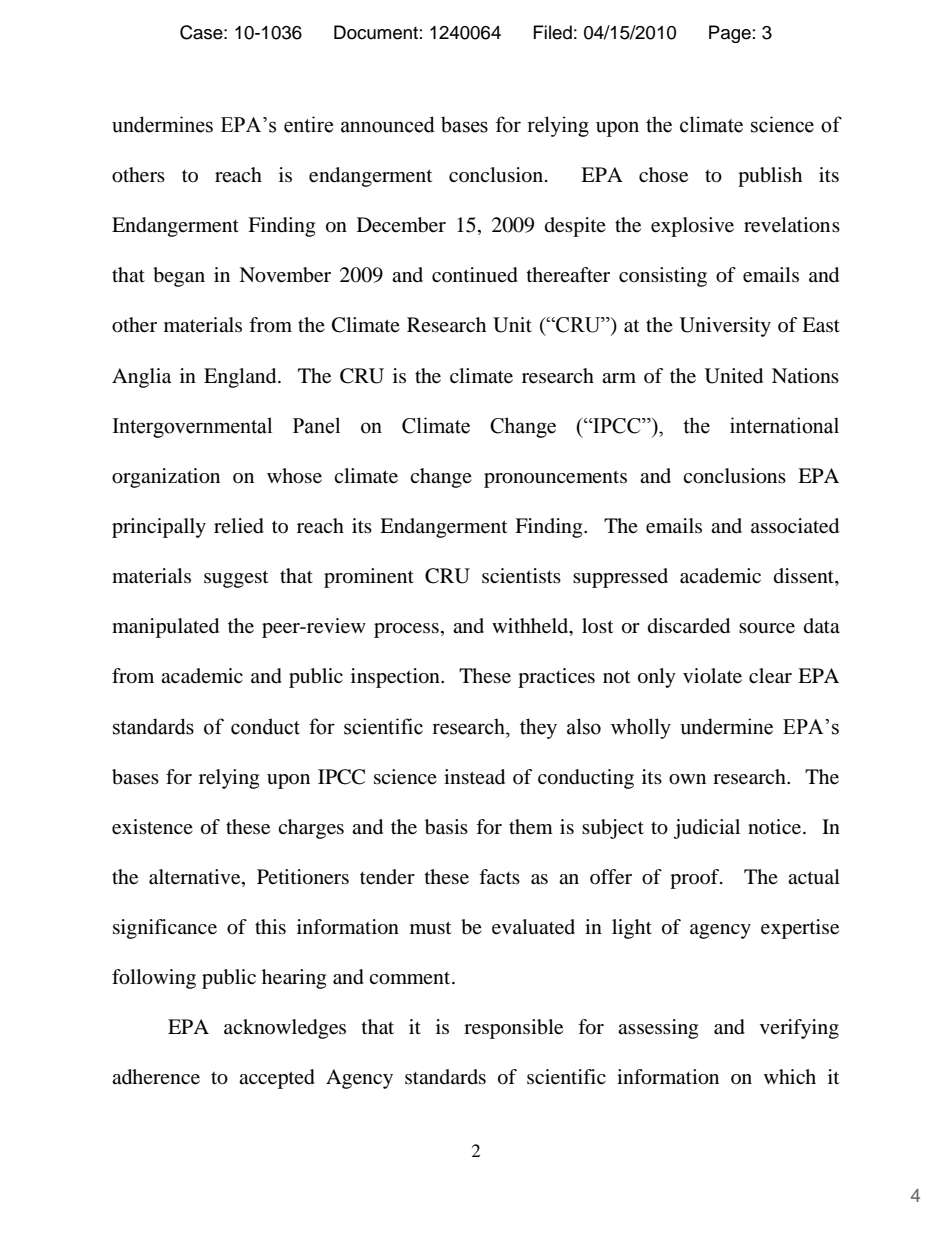 The image size is (952, 1233). I want to click on entire, so click(308, 124).
